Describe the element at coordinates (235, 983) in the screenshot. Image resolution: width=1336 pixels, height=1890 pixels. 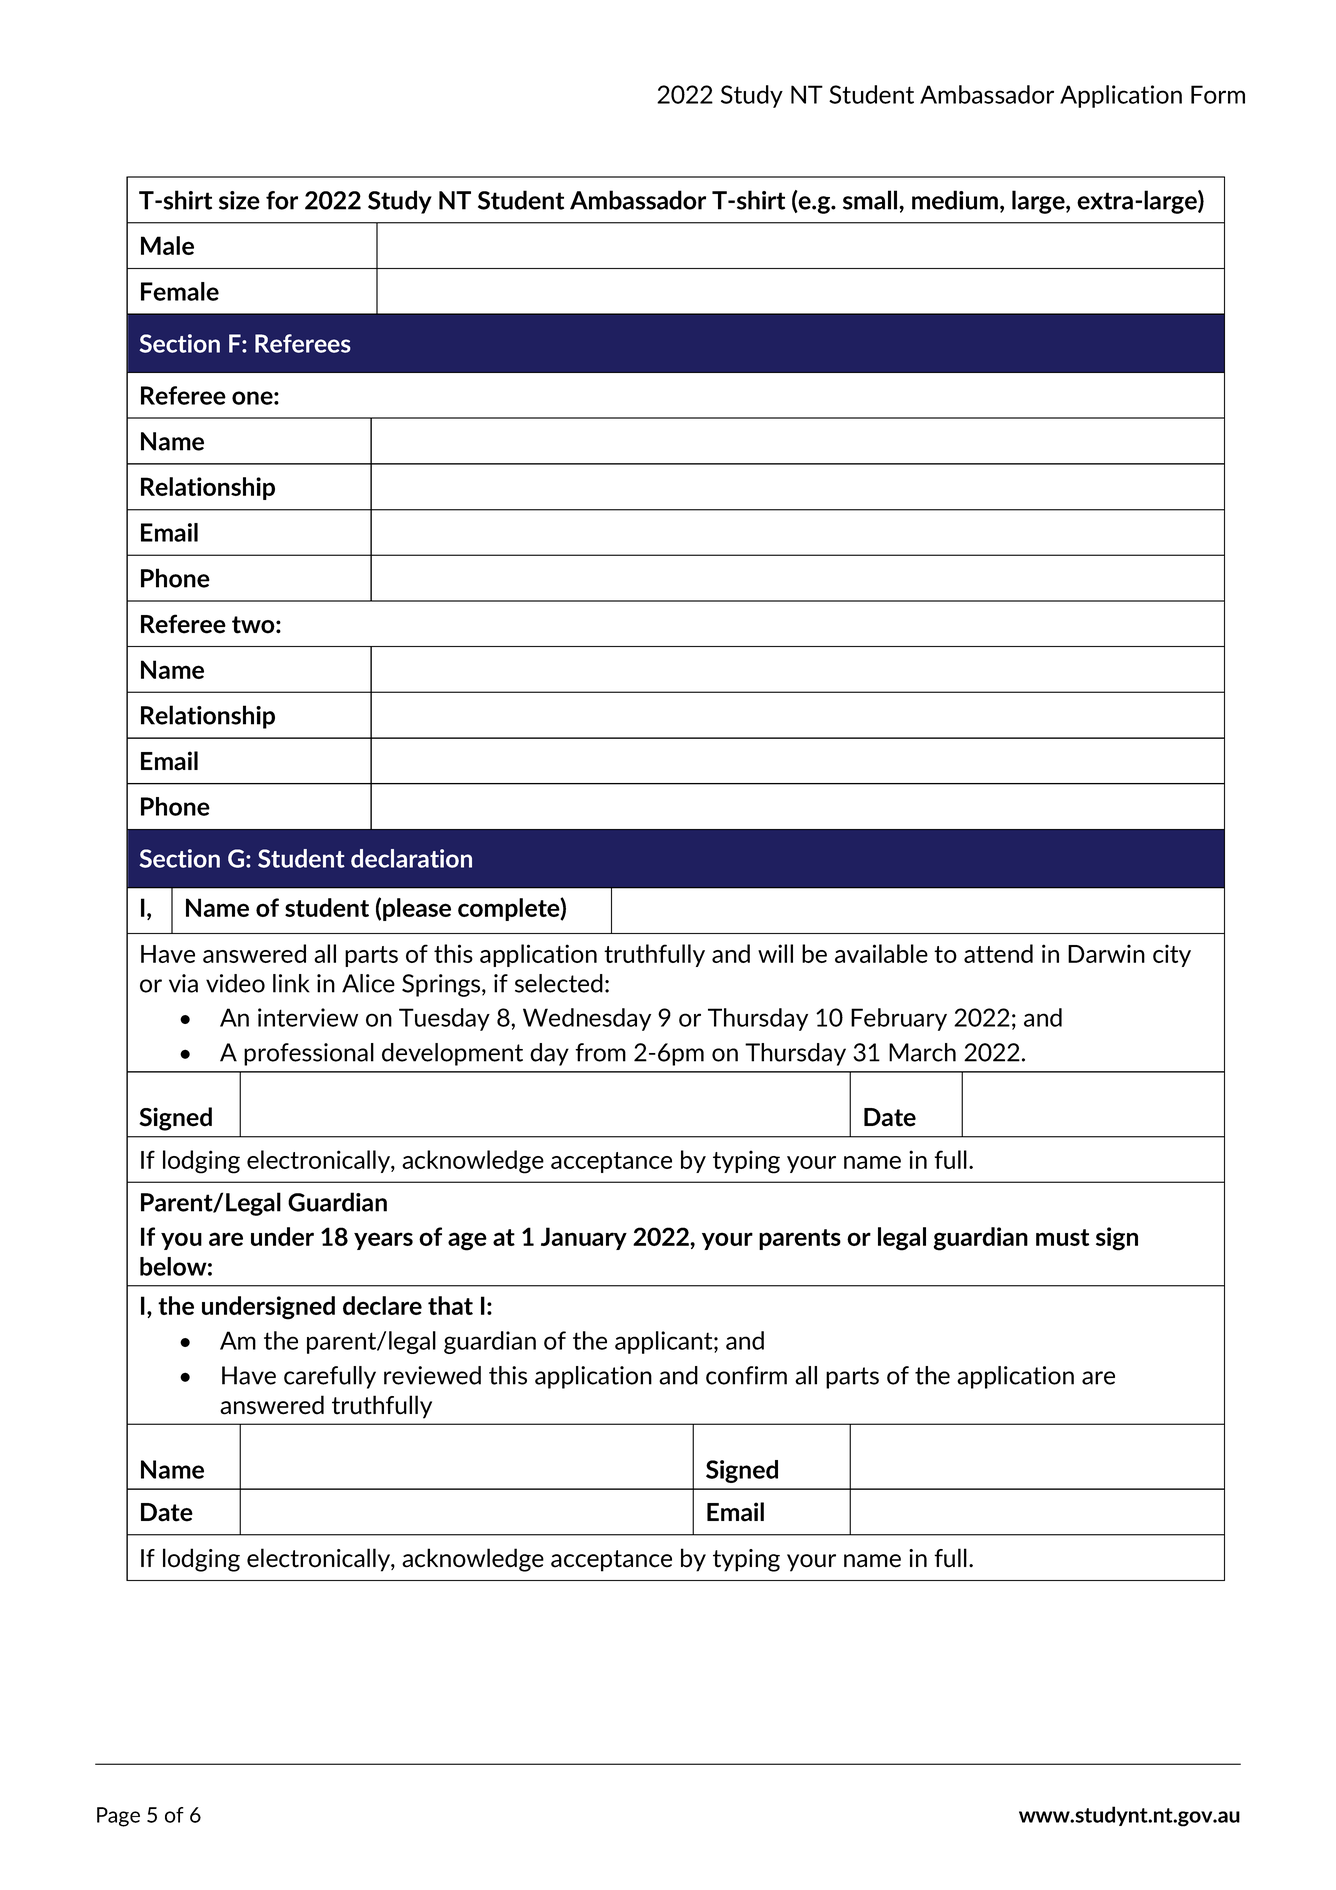
I see `video` at that location.
